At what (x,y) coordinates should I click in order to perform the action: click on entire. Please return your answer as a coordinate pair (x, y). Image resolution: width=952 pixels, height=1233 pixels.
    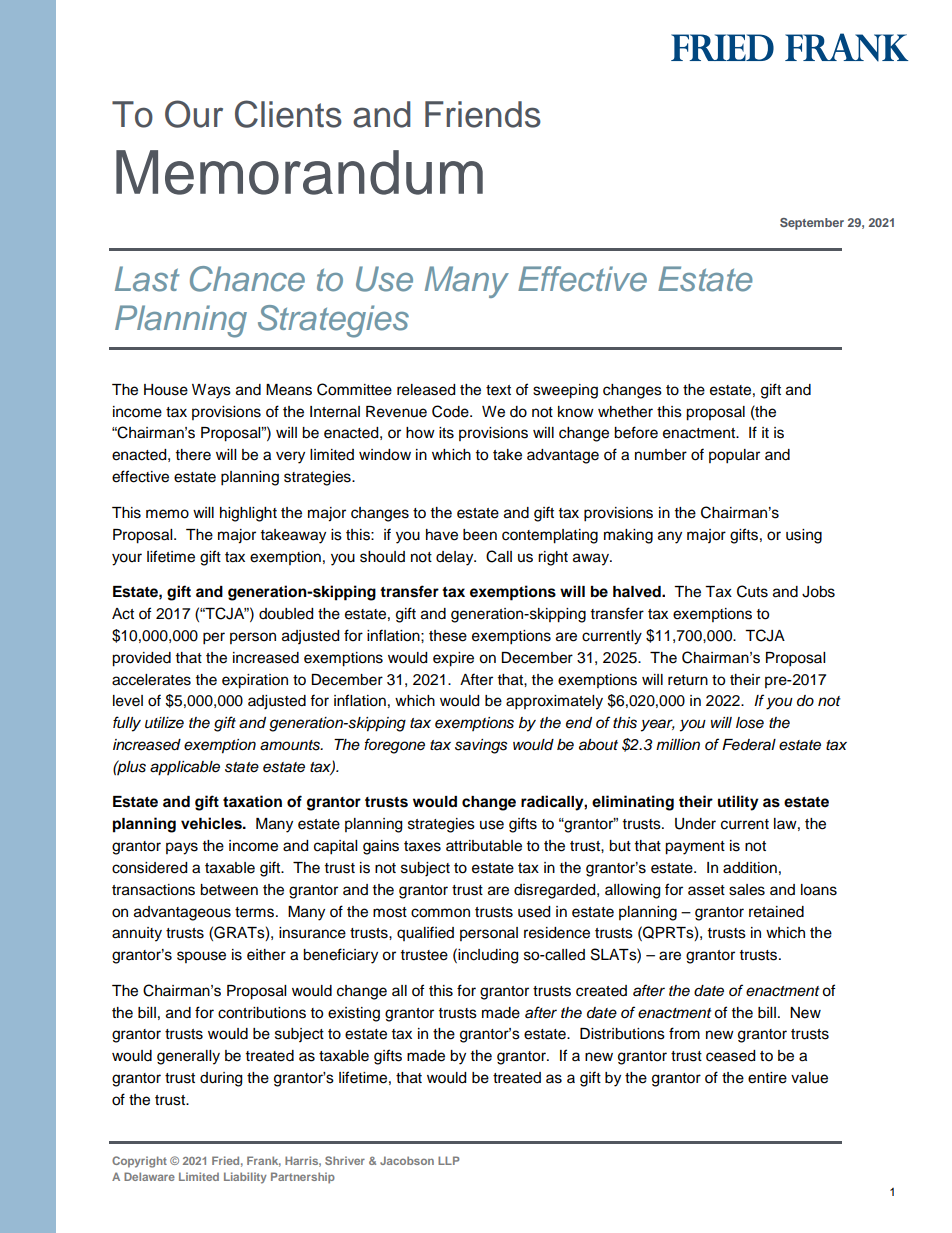
    Looking at the image, I should click on (767, 1078).
